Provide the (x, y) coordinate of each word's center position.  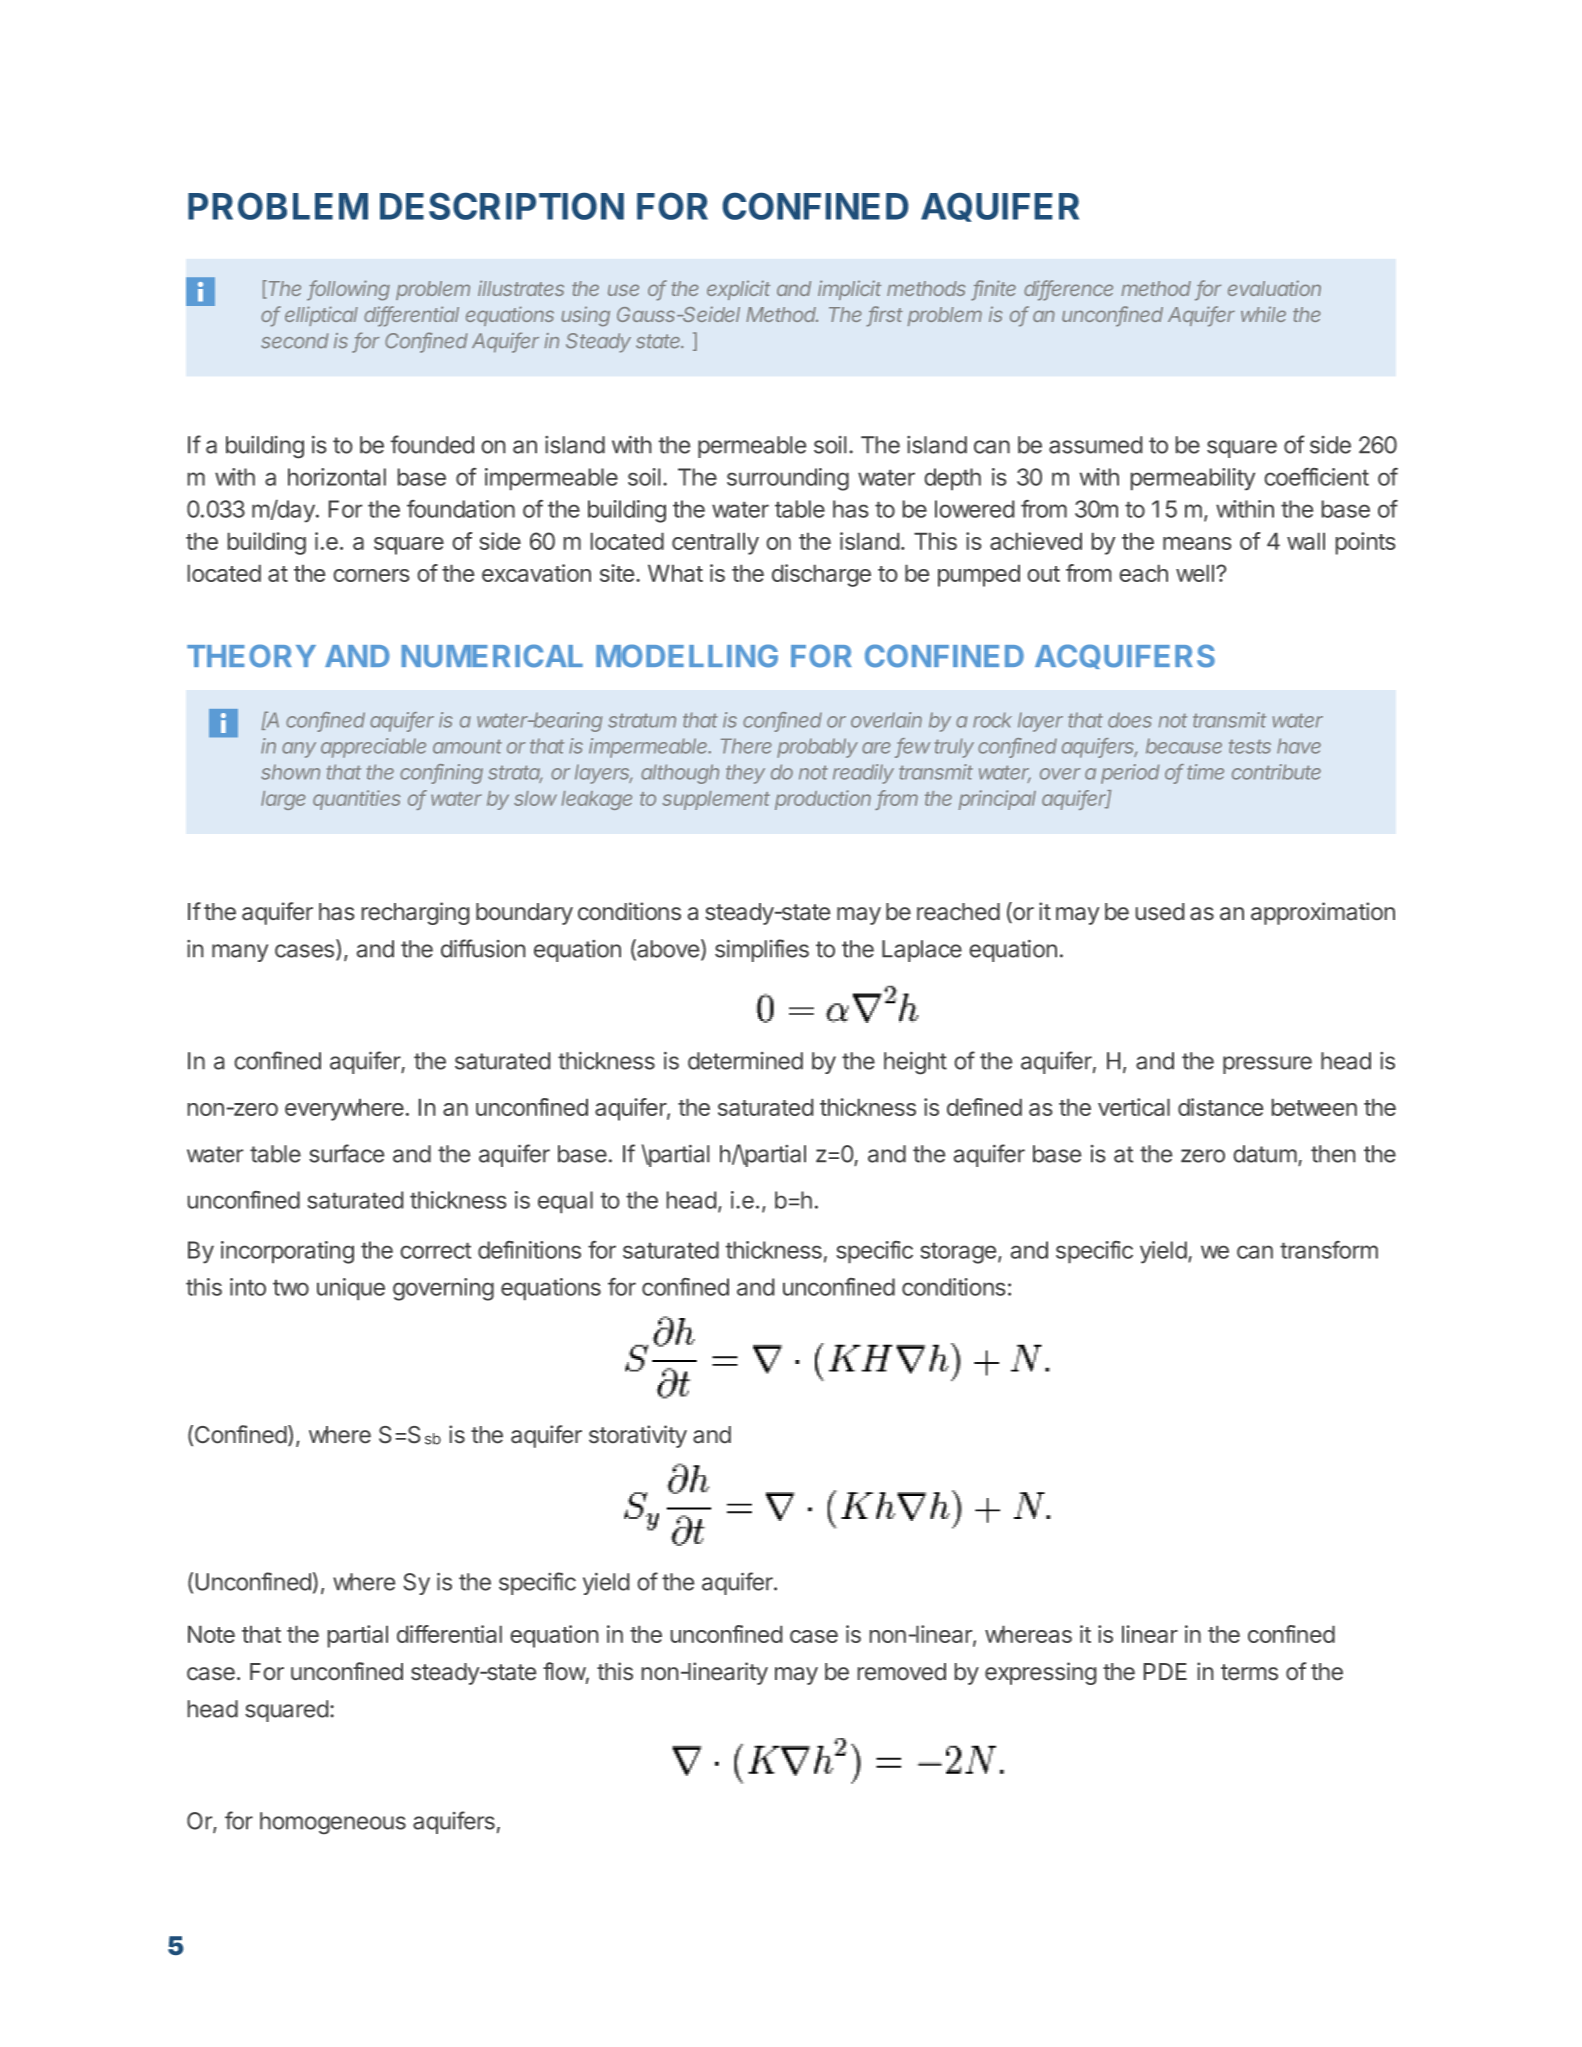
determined (745, 1061)
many (240, 953)
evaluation (1274, 288)
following (349, 290)
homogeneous (333, 1823)
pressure (1267, 1065)
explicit (738, 290)
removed (902, 1671)
